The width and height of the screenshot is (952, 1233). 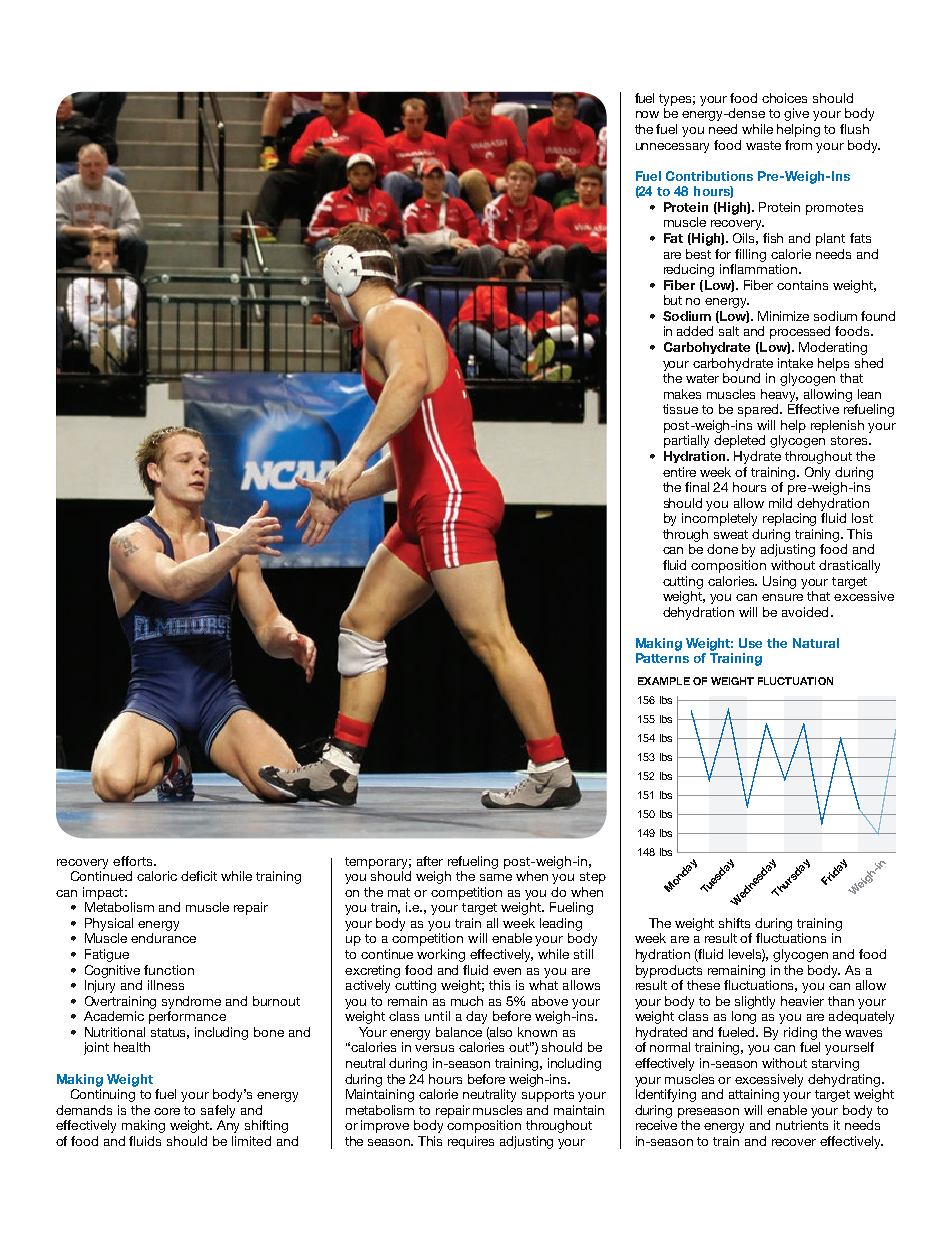 I want to click on entire, so click(x=679, y=472).
